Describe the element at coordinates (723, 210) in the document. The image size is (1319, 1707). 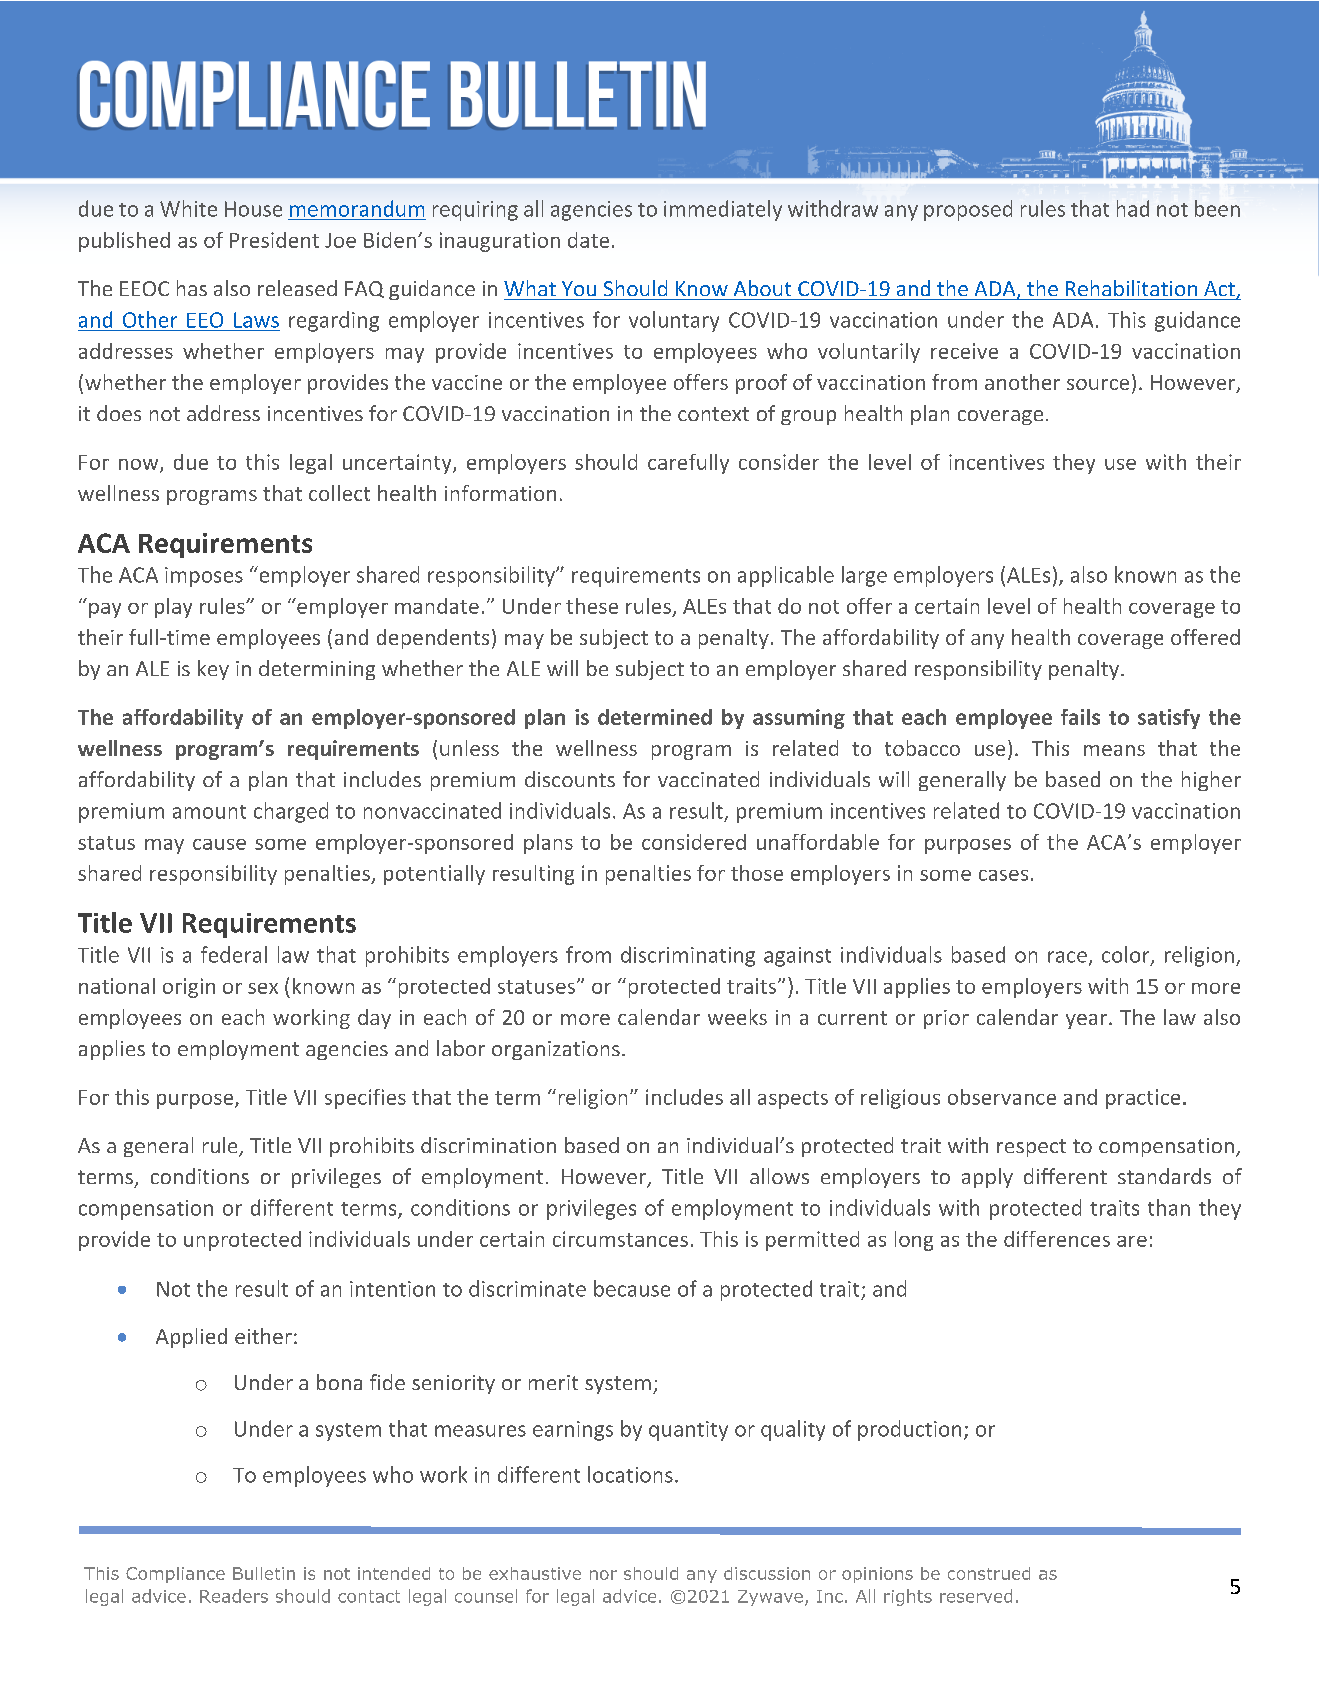
I see `immediately` at that location.
